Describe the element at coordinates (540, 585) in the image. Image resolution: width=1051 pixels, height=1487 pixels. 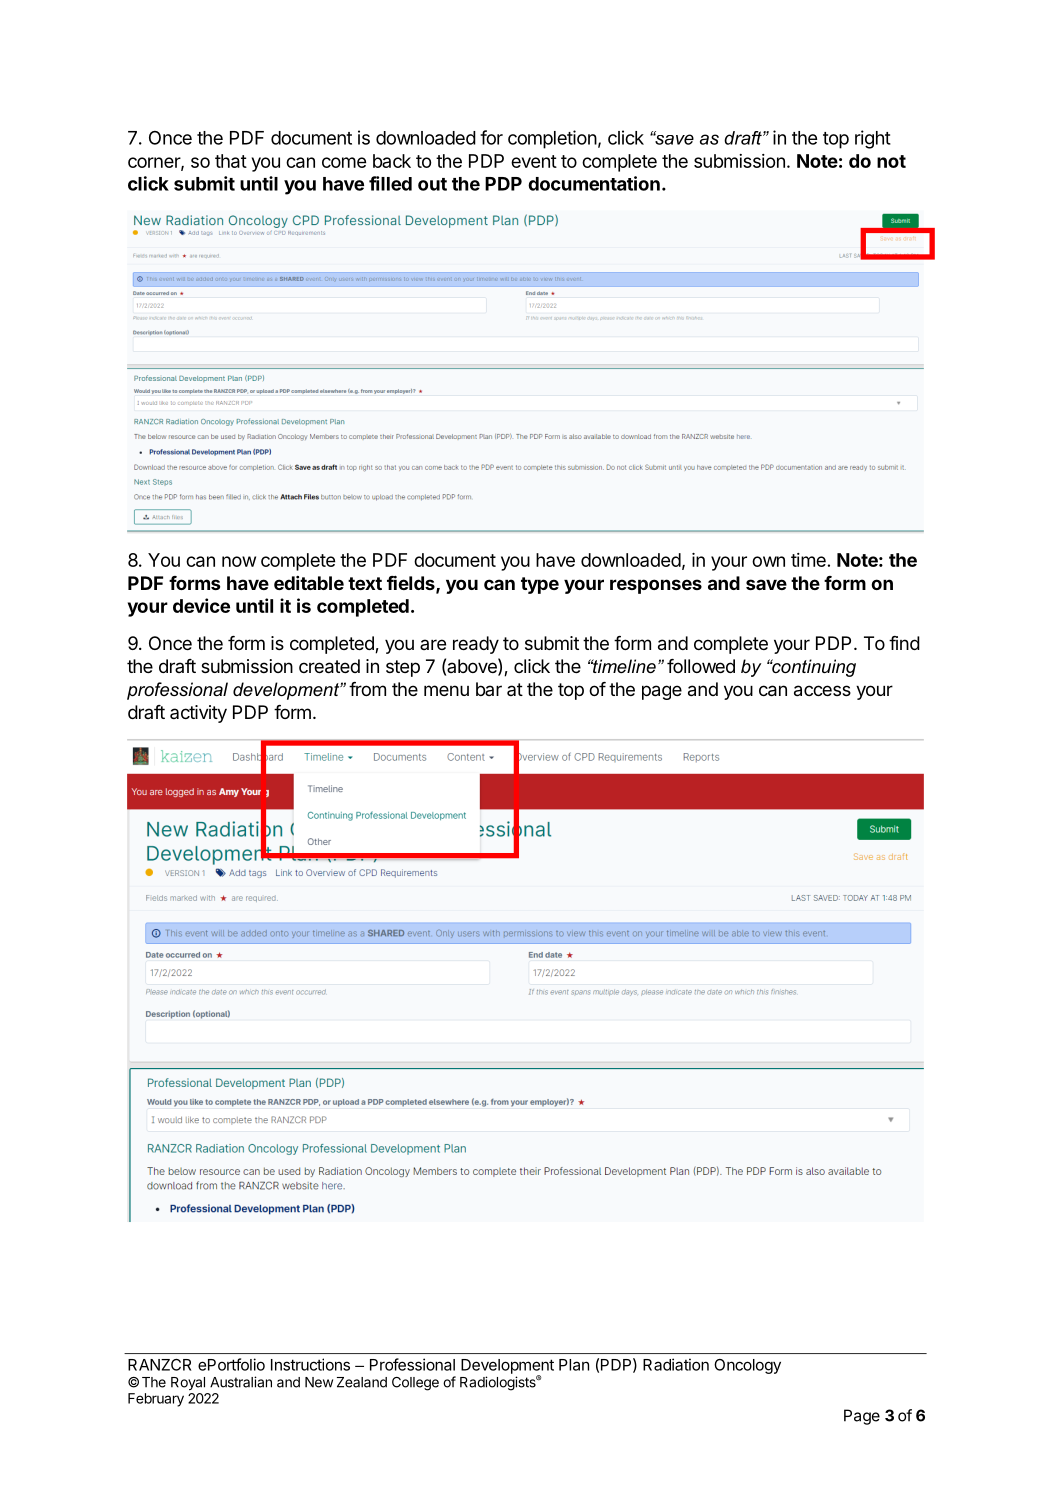
I see `type` at that location.
